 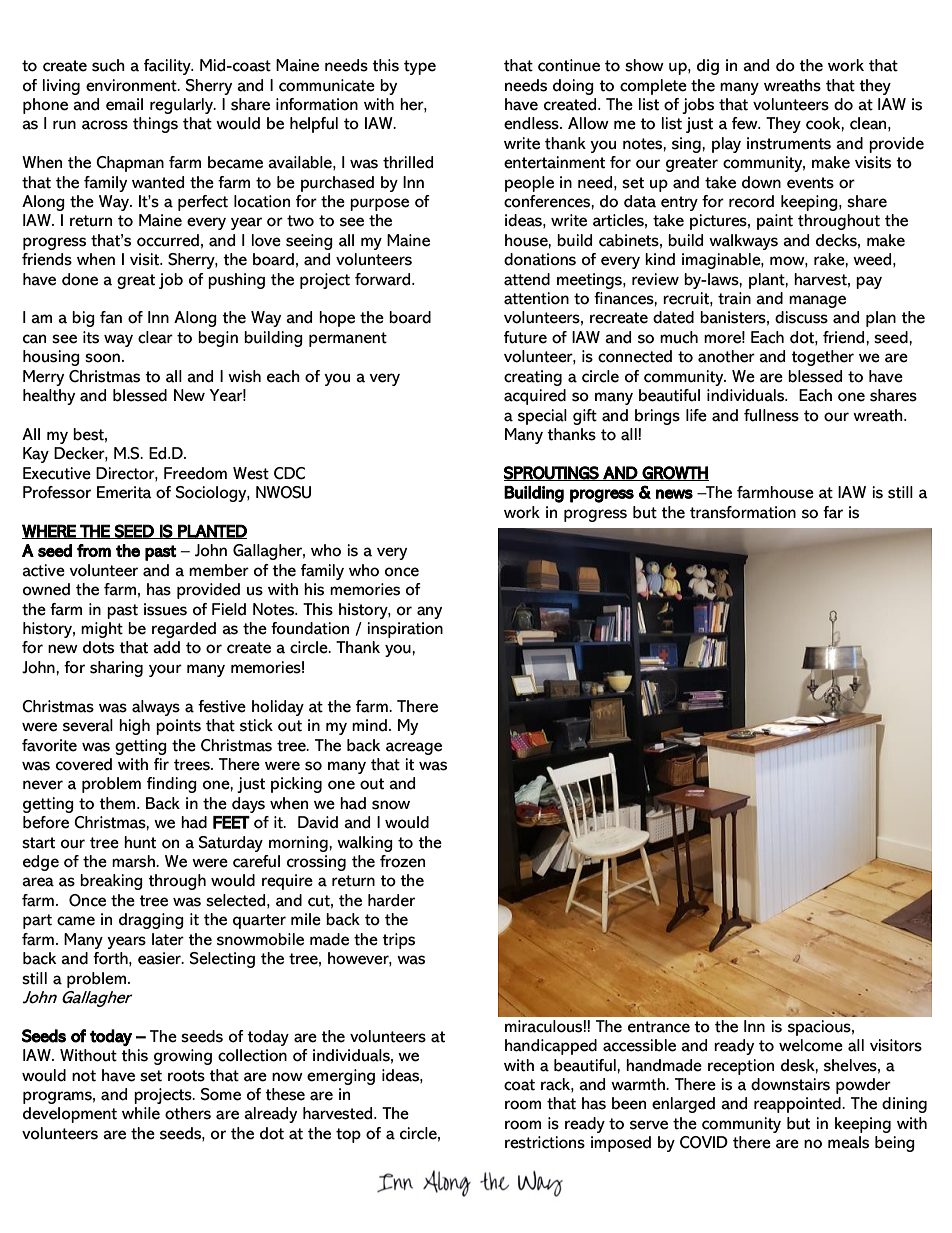 I want to click on news, so click(x=674, y=494).
